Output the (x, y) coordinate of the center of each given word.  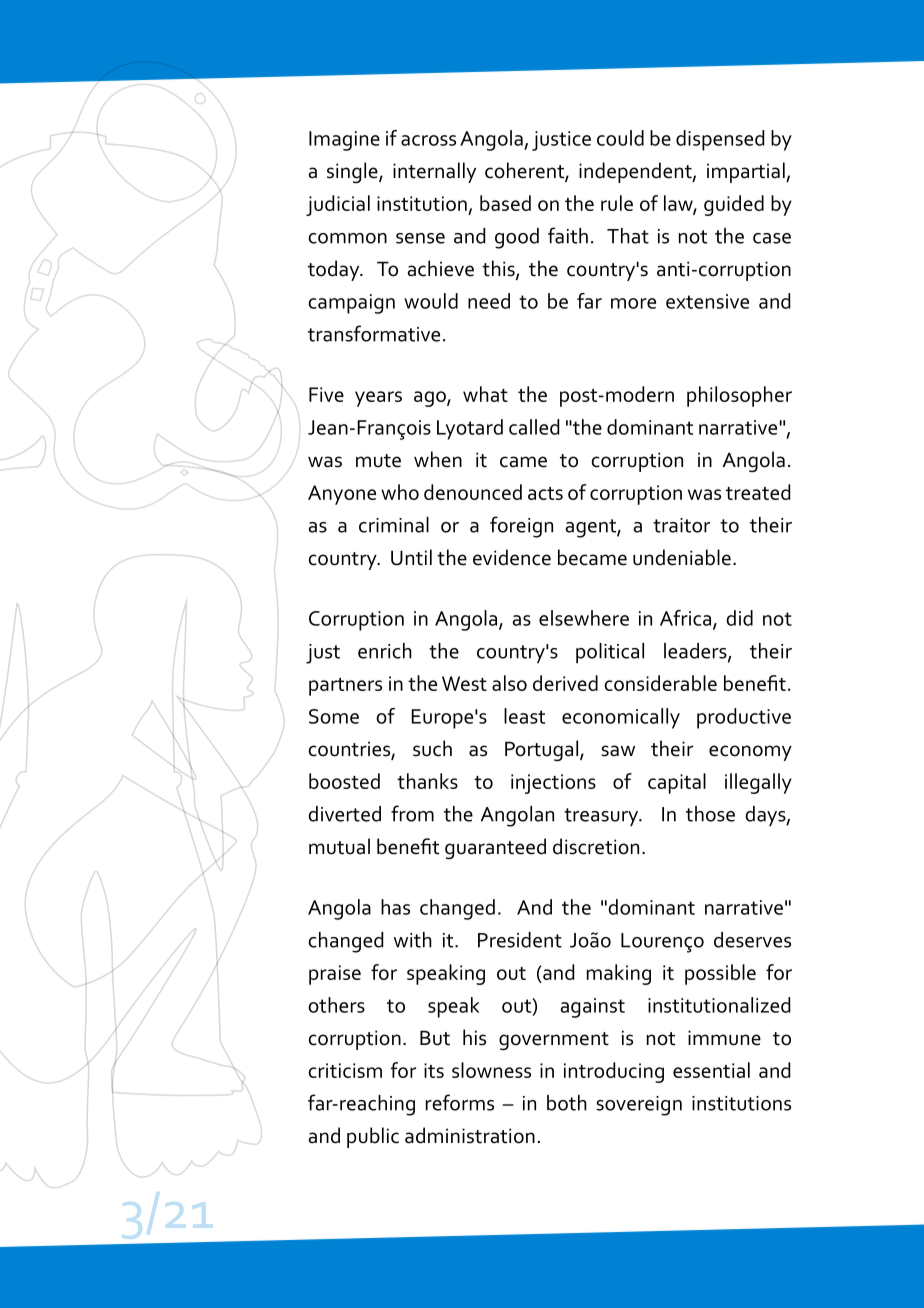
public (373, 1137)
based (505, 203)
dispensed (720, 140)
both (567, 1103)
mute (378, 461)
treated (758, 492)
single (353, 172)
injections (553, 784)
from (412, 813)
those (710, 814)
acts (545, 493)
